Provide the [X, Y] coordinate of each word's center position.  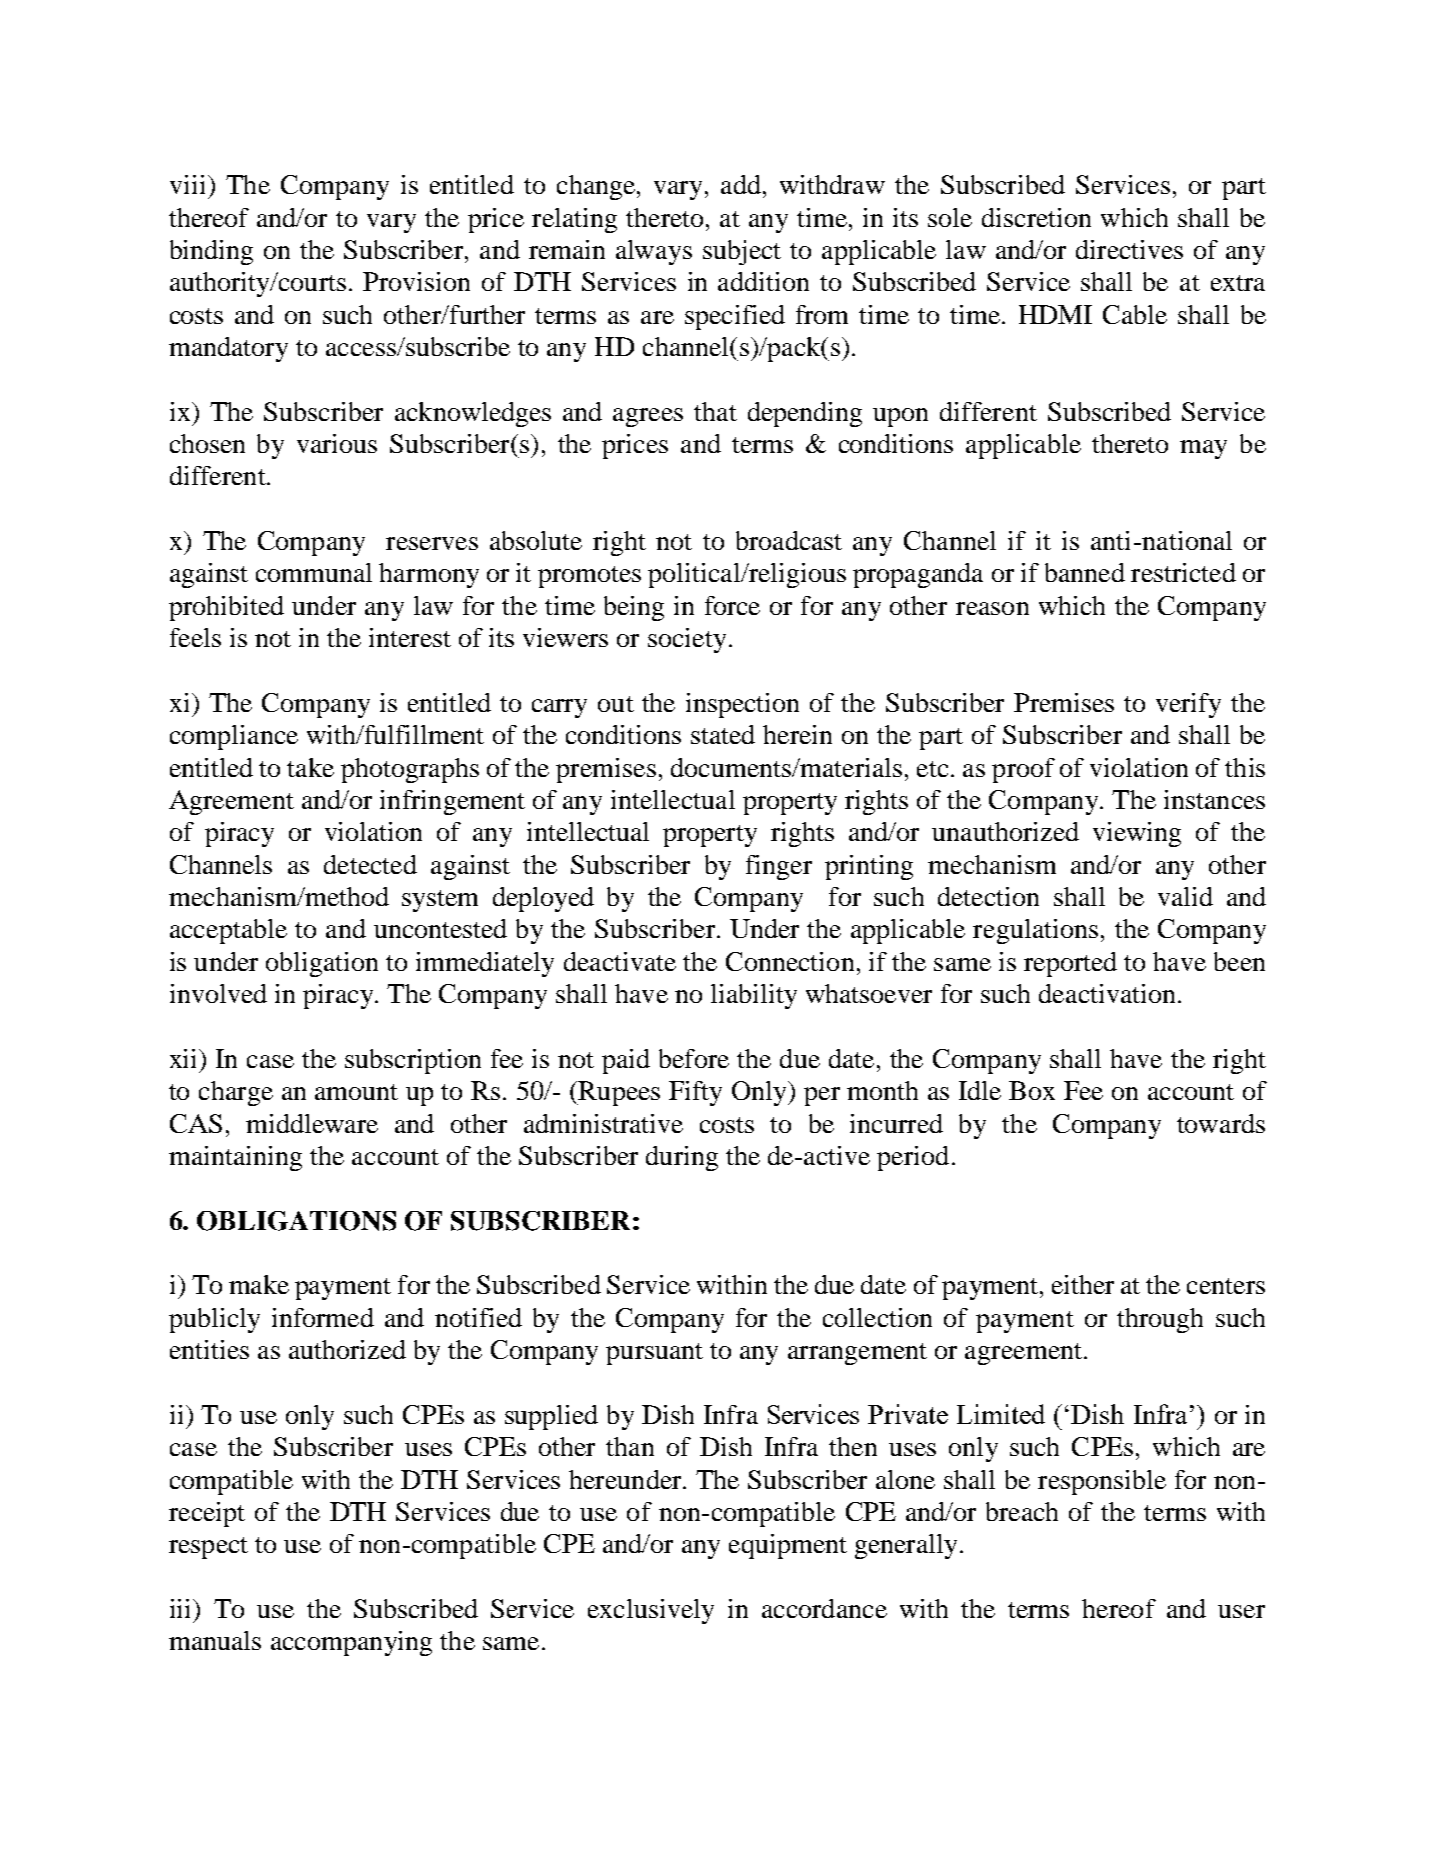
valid [1185, 896]
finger [779, 867]
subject [742, 252]
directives [1129, 249]
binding [211, 252]
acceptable [228, 931]
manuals [215, 1640]
